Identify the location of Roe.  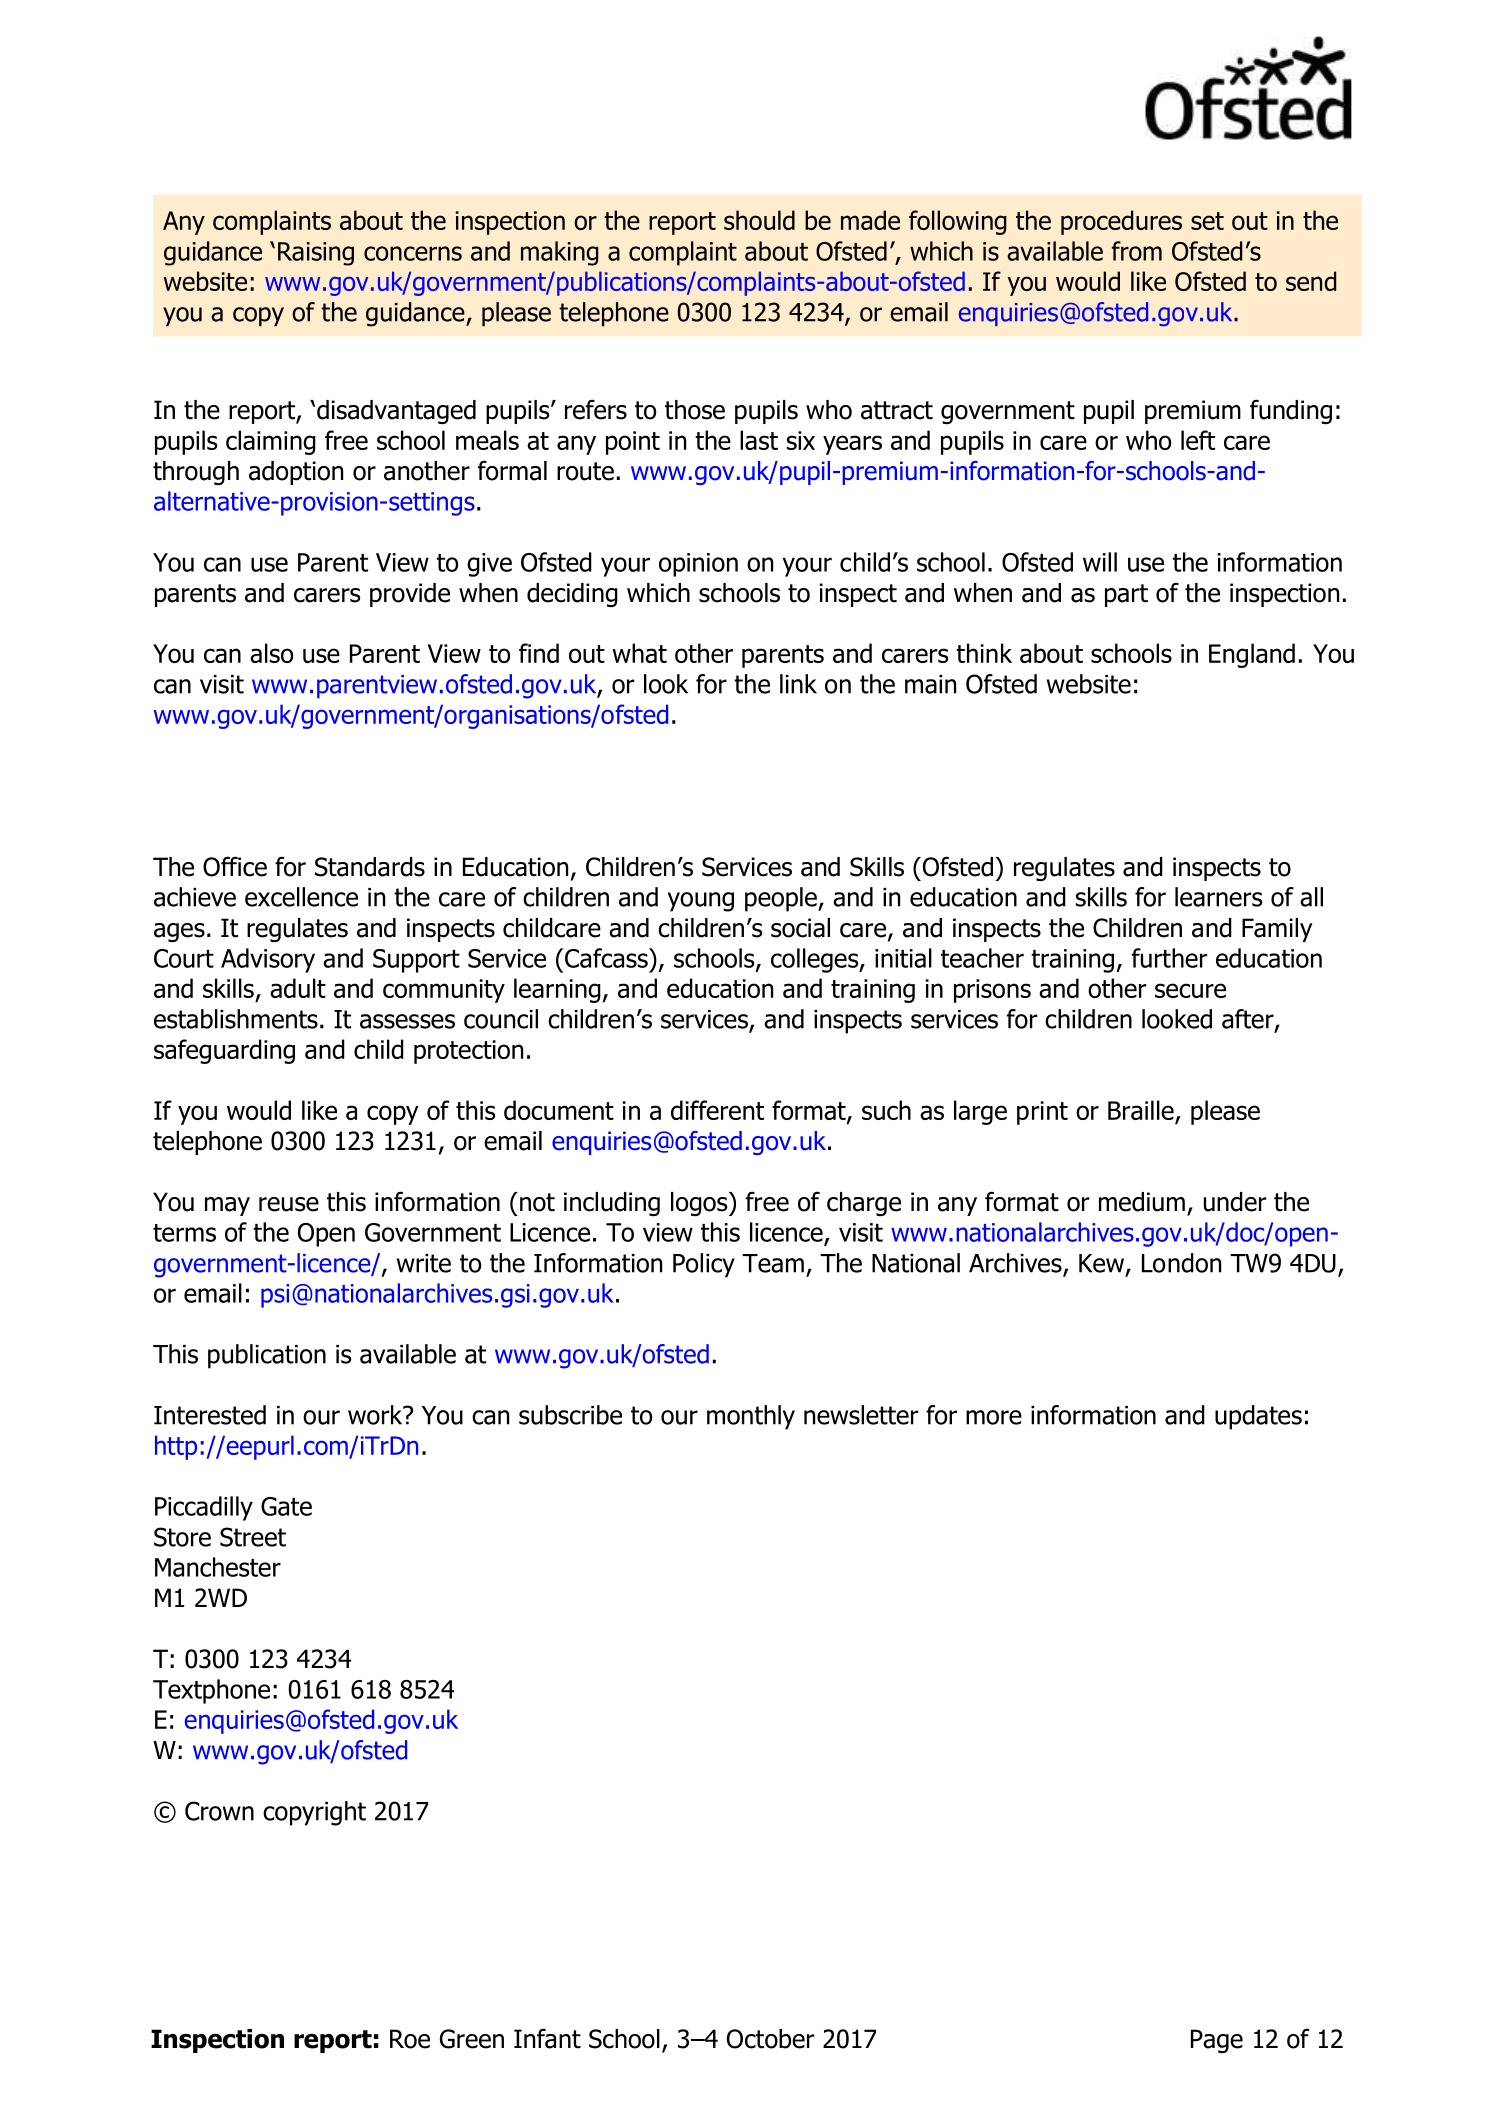
(410, 2039).
